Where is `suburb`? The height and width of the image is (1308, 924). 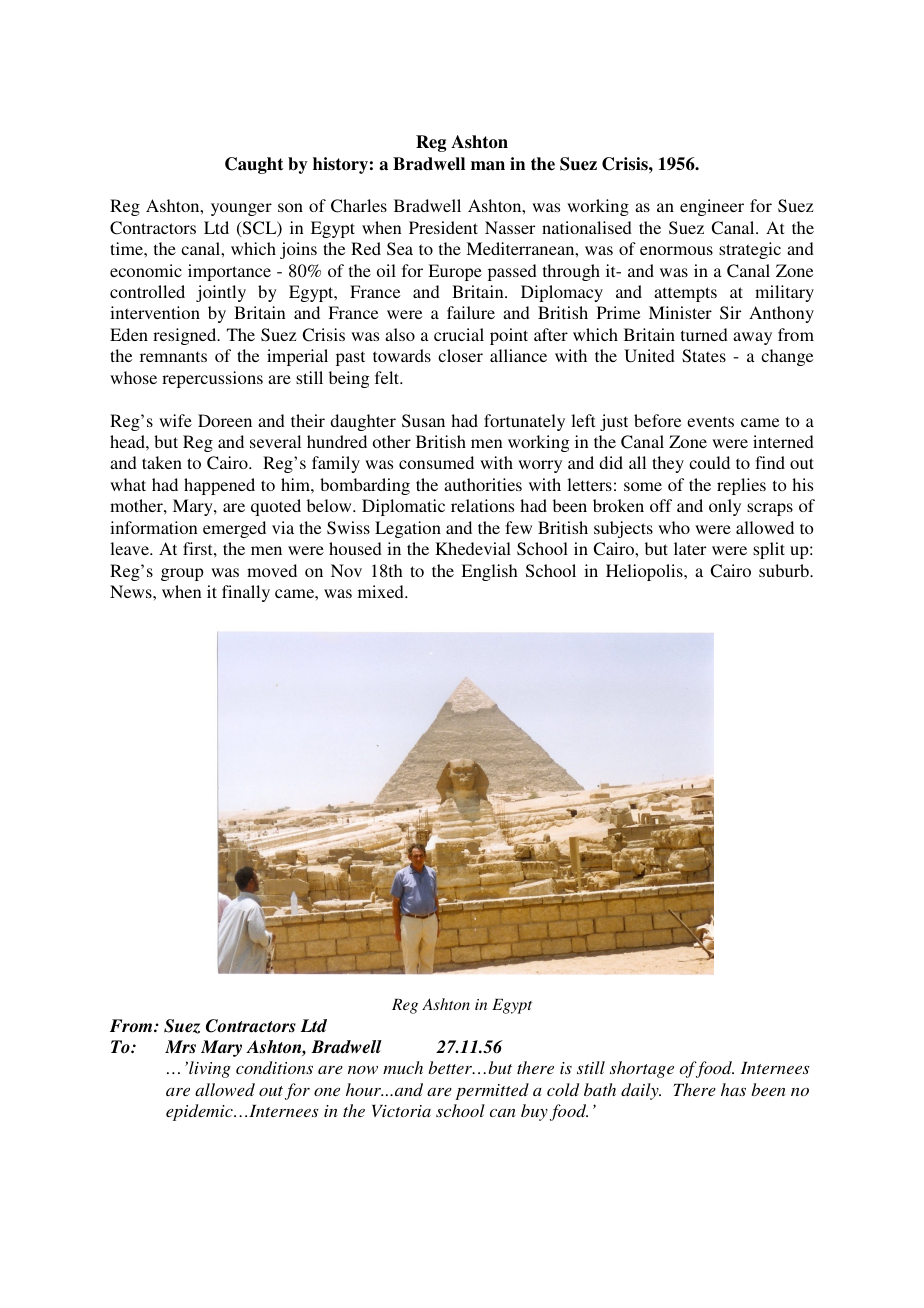 suburb is located at coordinates (785, 570).
